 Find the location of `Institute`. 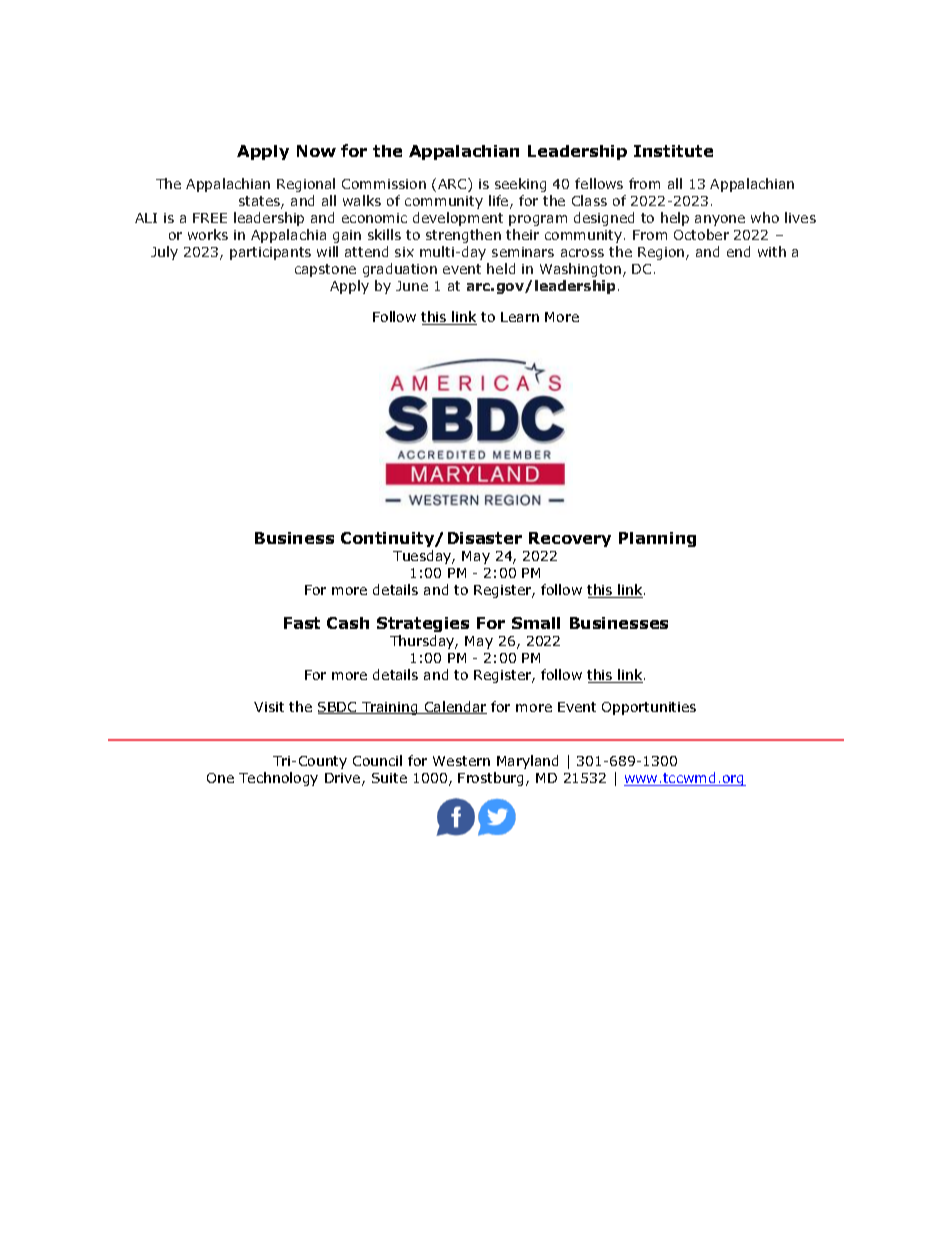

Institute is located at coordinates (673, 151).
